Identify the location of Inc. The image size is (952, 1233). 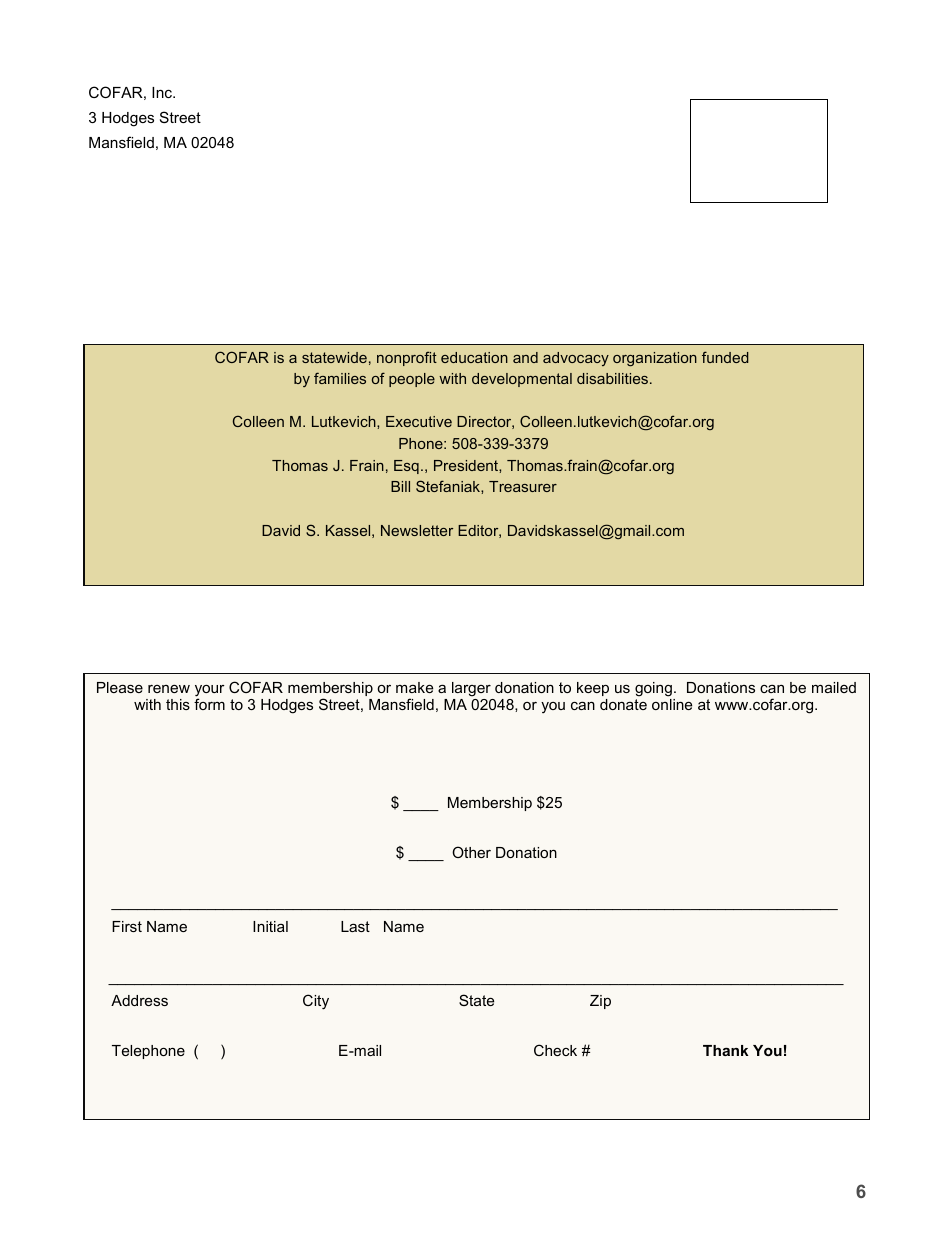
(163, 92).
